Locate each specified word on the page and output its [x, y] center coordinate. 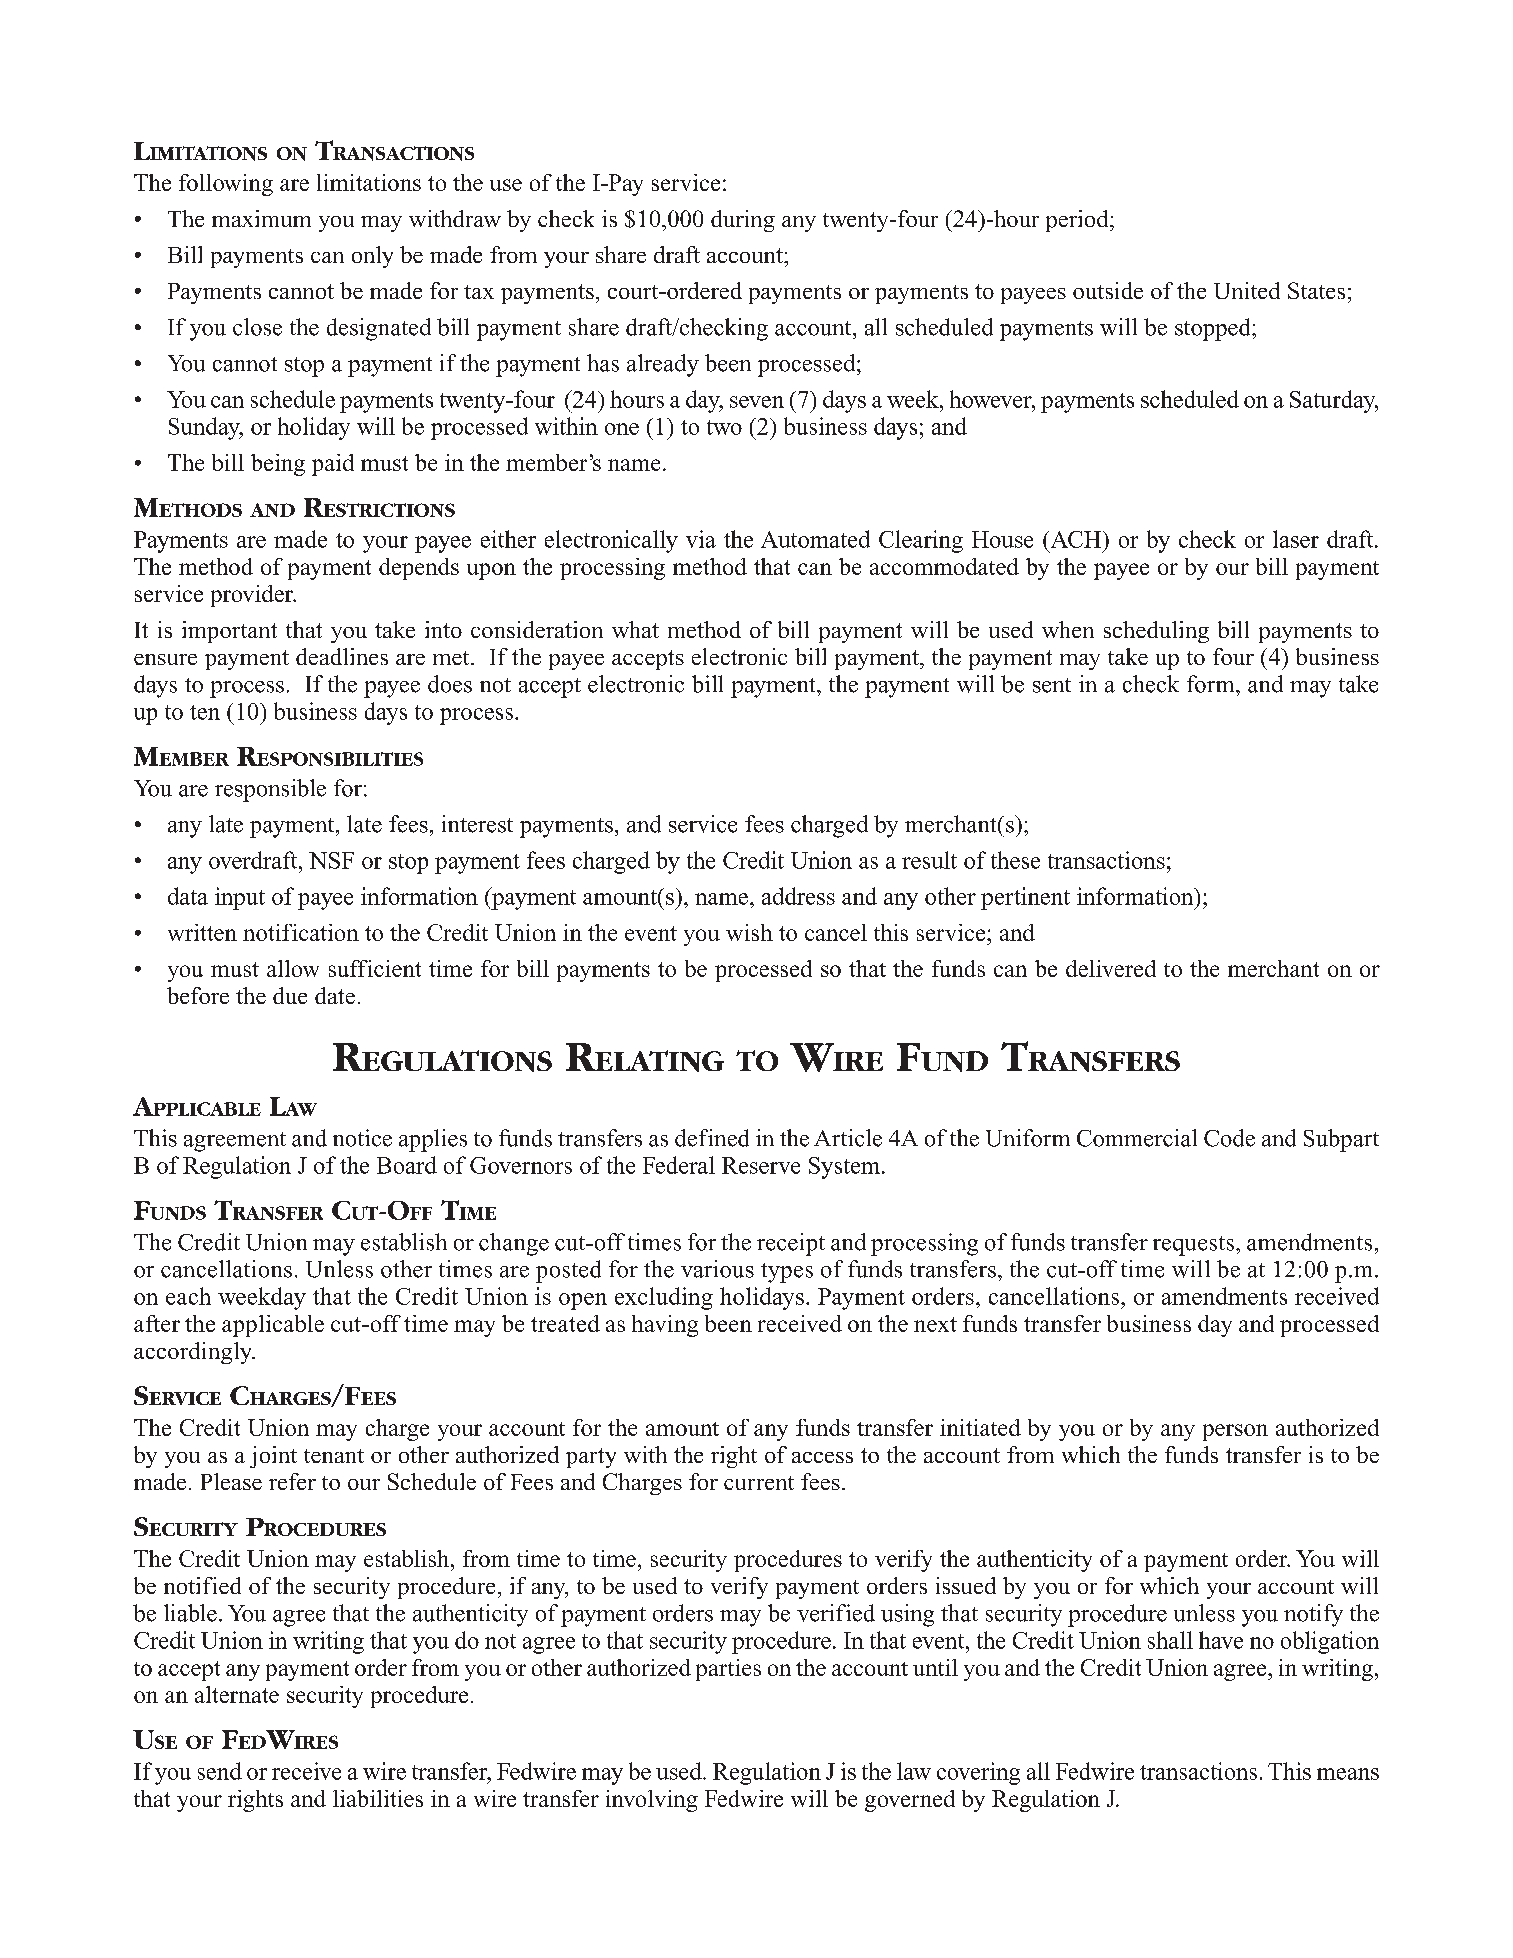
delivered [1111, 968]
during [743, 221]
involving [652, 1801]
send [220, 1771]
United [1247, 290]
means [1348, 1774]
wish [749, 932]
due [290, 995]
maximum [261, 218]
